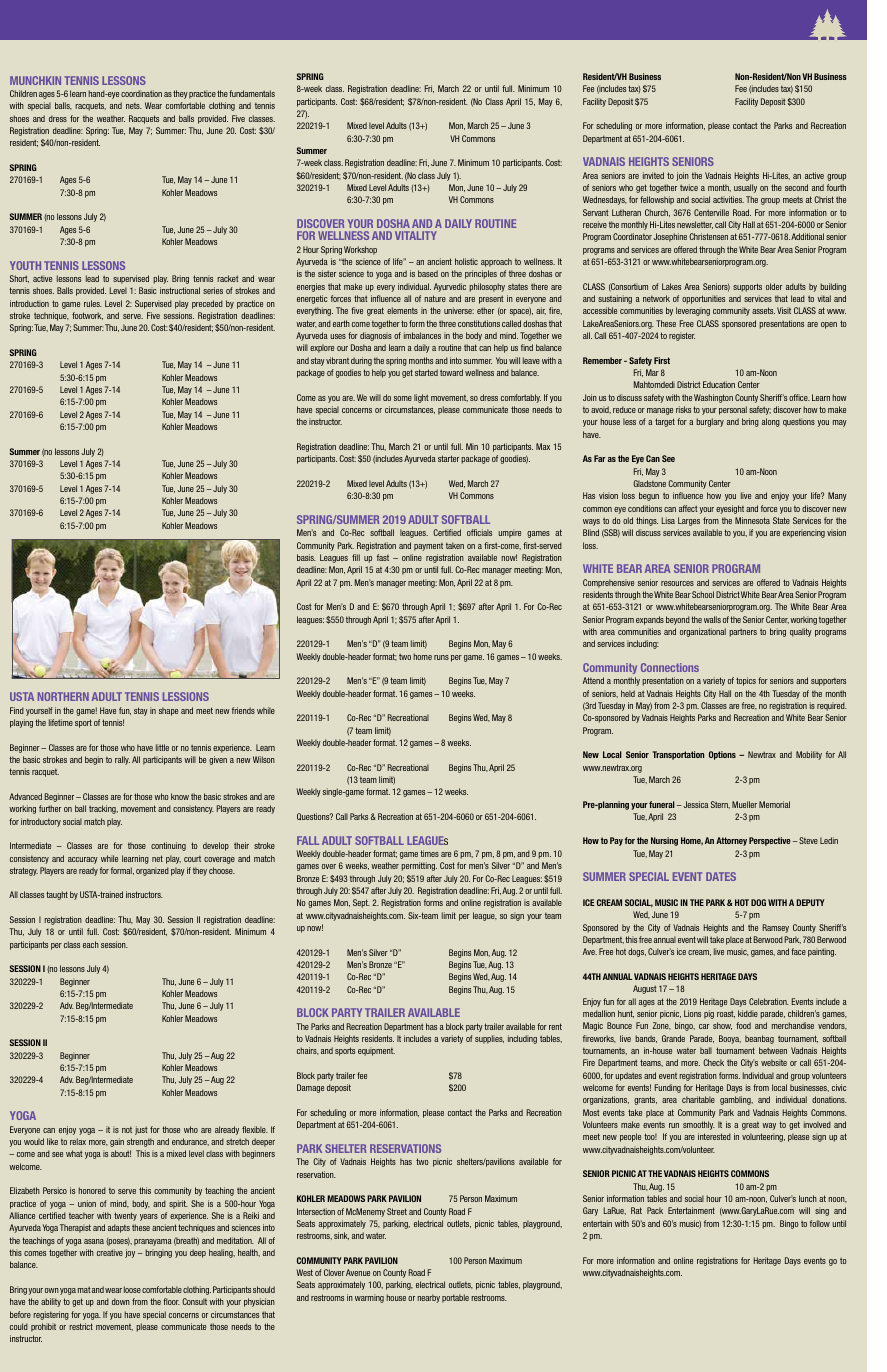 Image resolution: width=887 pixels, height=1372 pixels. Describe the element at coordinates (134, 106) in the screenshot. I see `nets` at that location.
